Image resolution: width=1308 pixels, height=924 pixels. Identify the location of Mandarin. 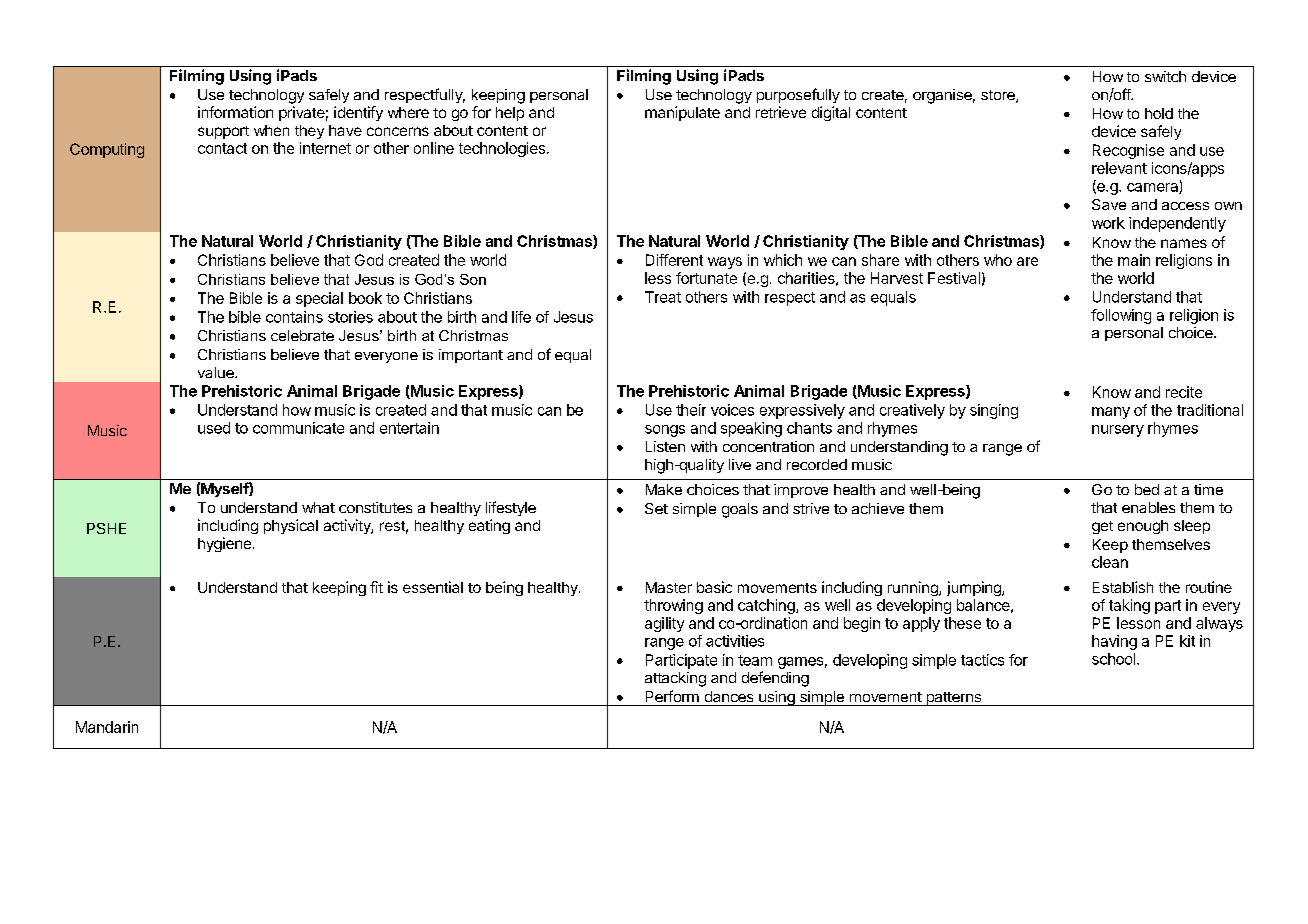
(107, 727).
